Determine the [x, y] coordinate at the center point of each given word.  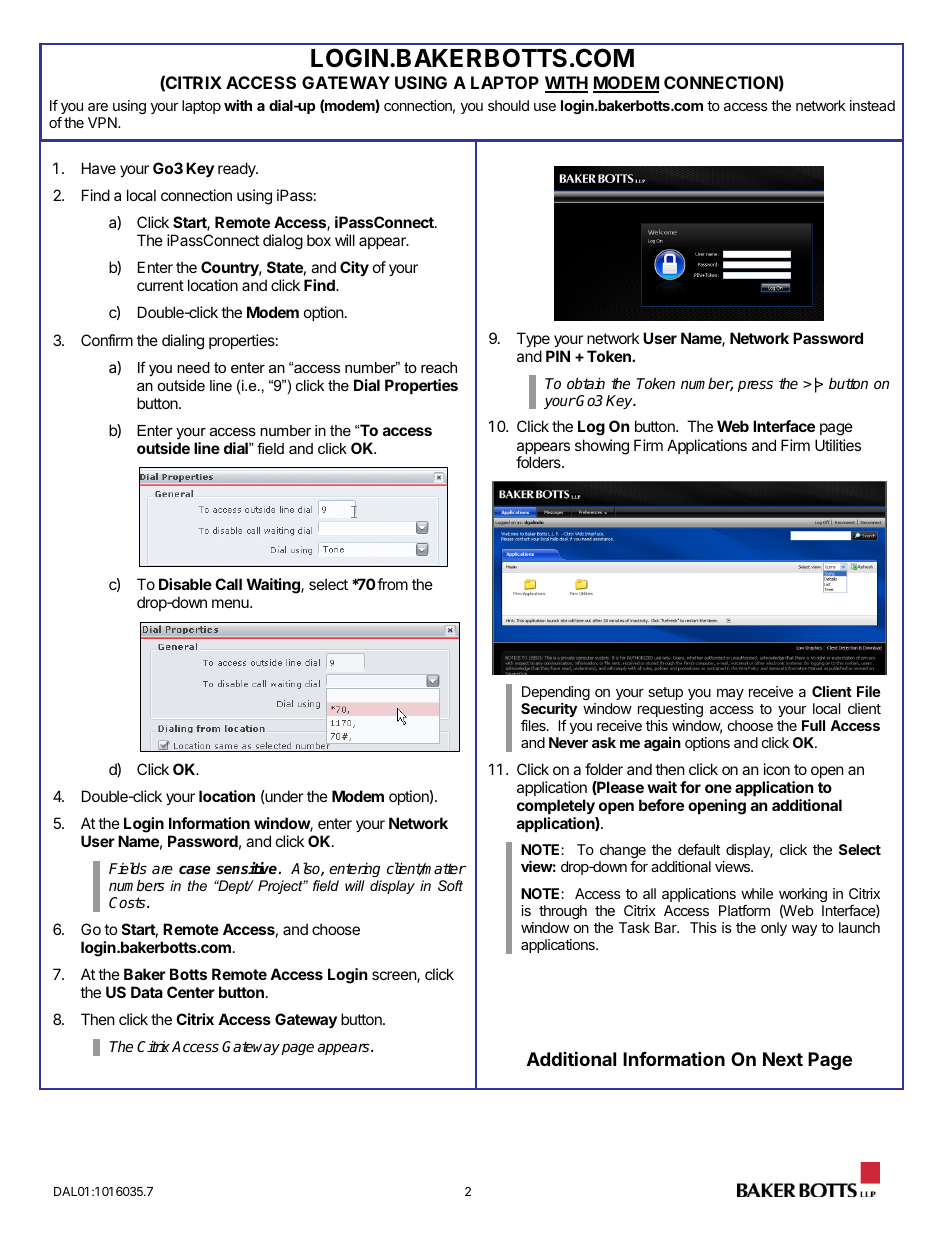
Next [783, 1059]
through [563, 912]
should [508, 105]
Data [147, 992]
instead [872, 105]
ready [238, 169]
